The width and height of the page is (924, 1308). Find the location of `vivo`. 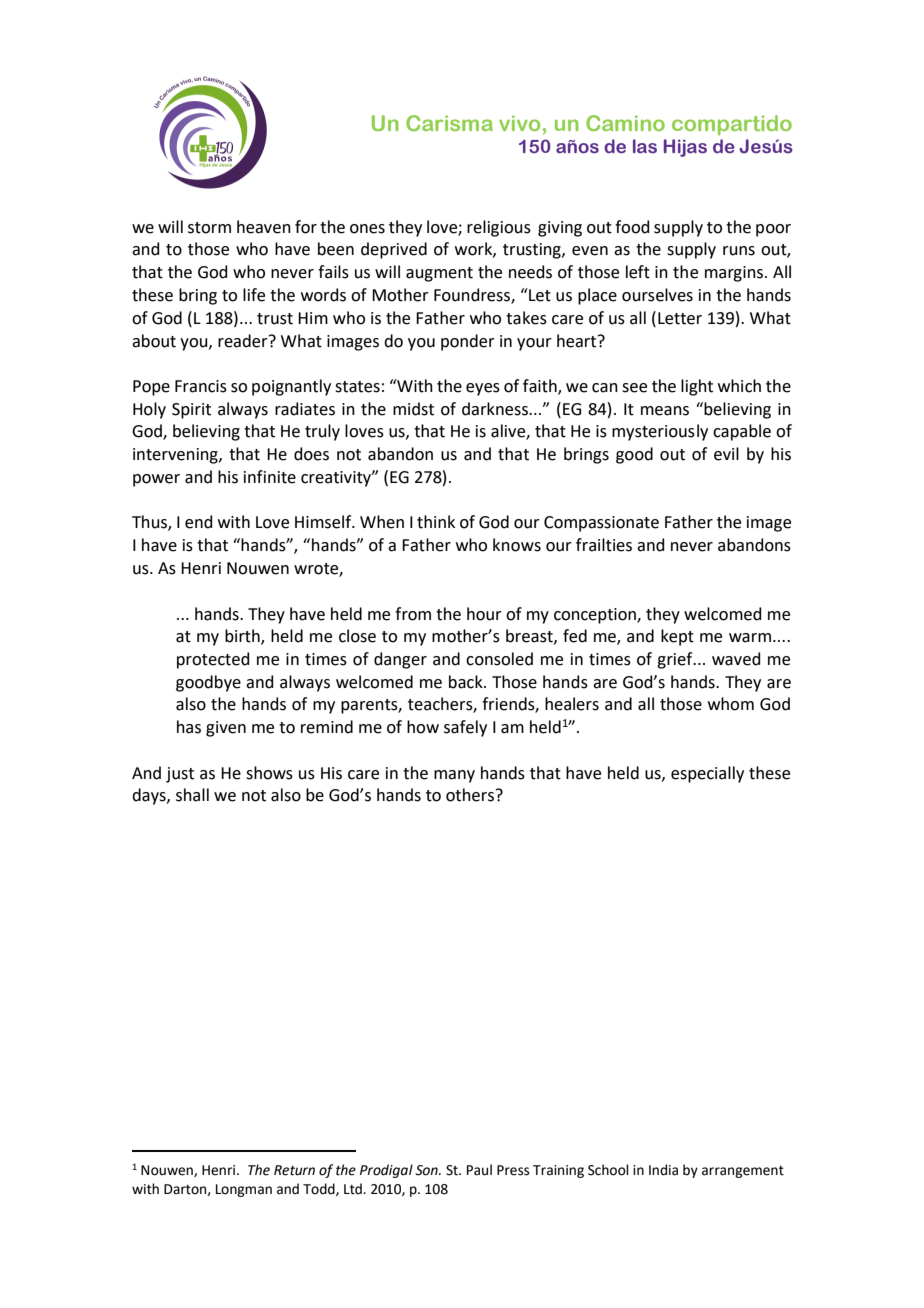

vivo is located at coordinates (519, 123).
